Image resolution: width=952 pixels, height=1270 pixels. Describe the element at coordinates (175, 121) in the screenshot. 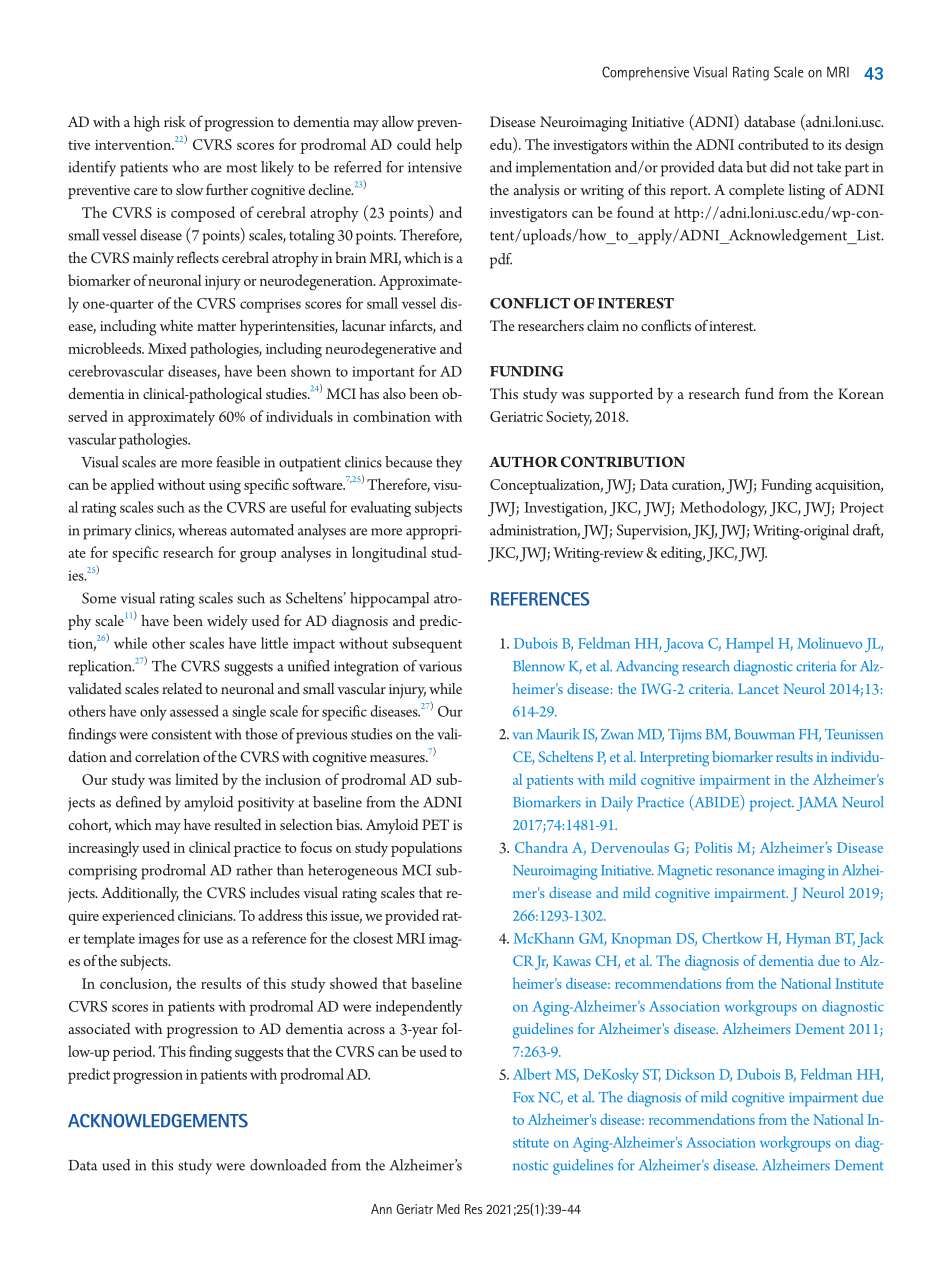

I see `risk` at that location.
